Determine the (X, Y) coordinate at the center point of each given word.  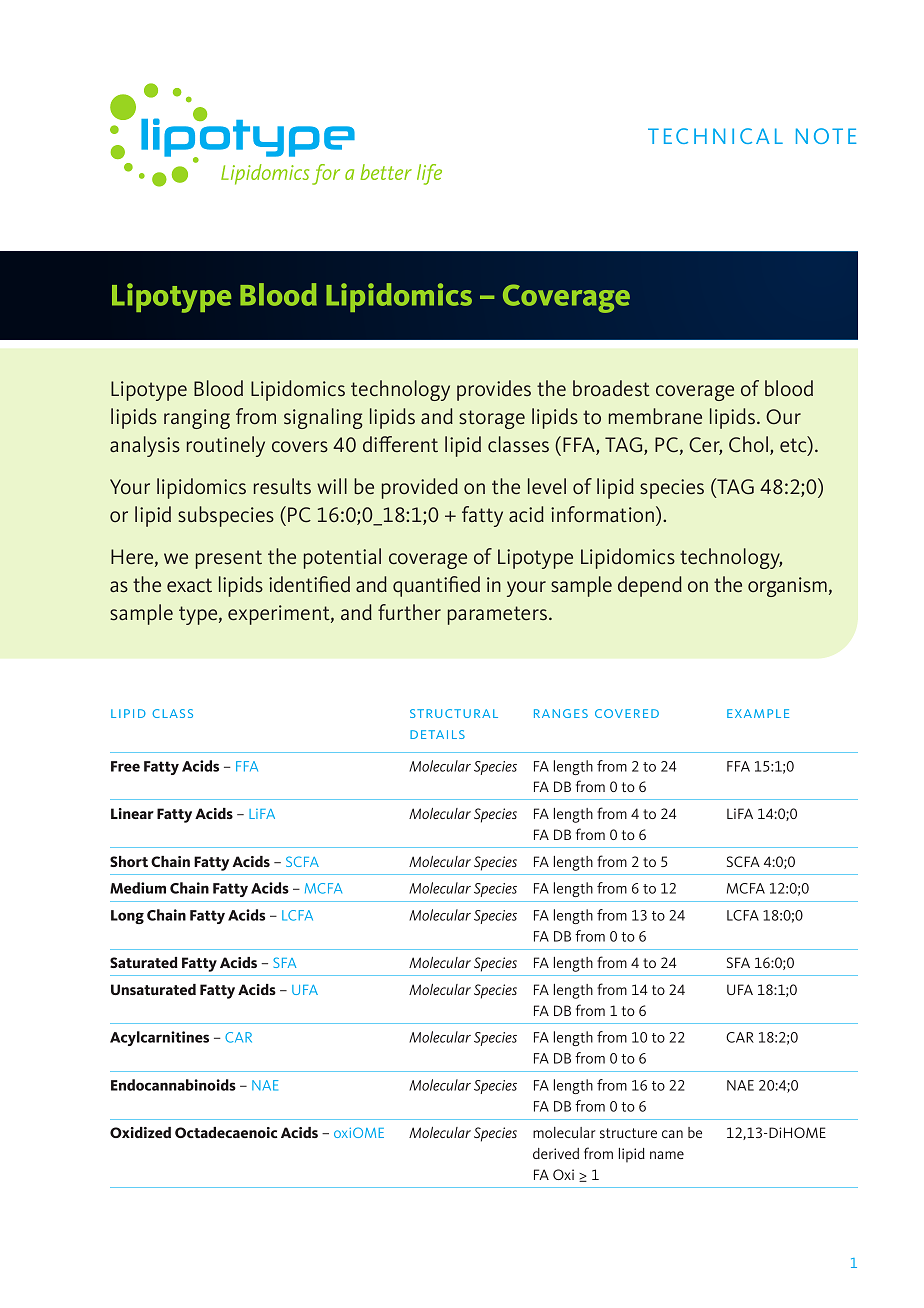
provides (494, 390)
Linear (132, 813)
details (437, 734)
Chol (748, 444)
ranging (197, 419)
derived (556, 1153)
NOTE (826, 136)
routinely (226, 446)
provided (420, 488)
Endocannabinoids (173, 1085)
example (758, 713)
